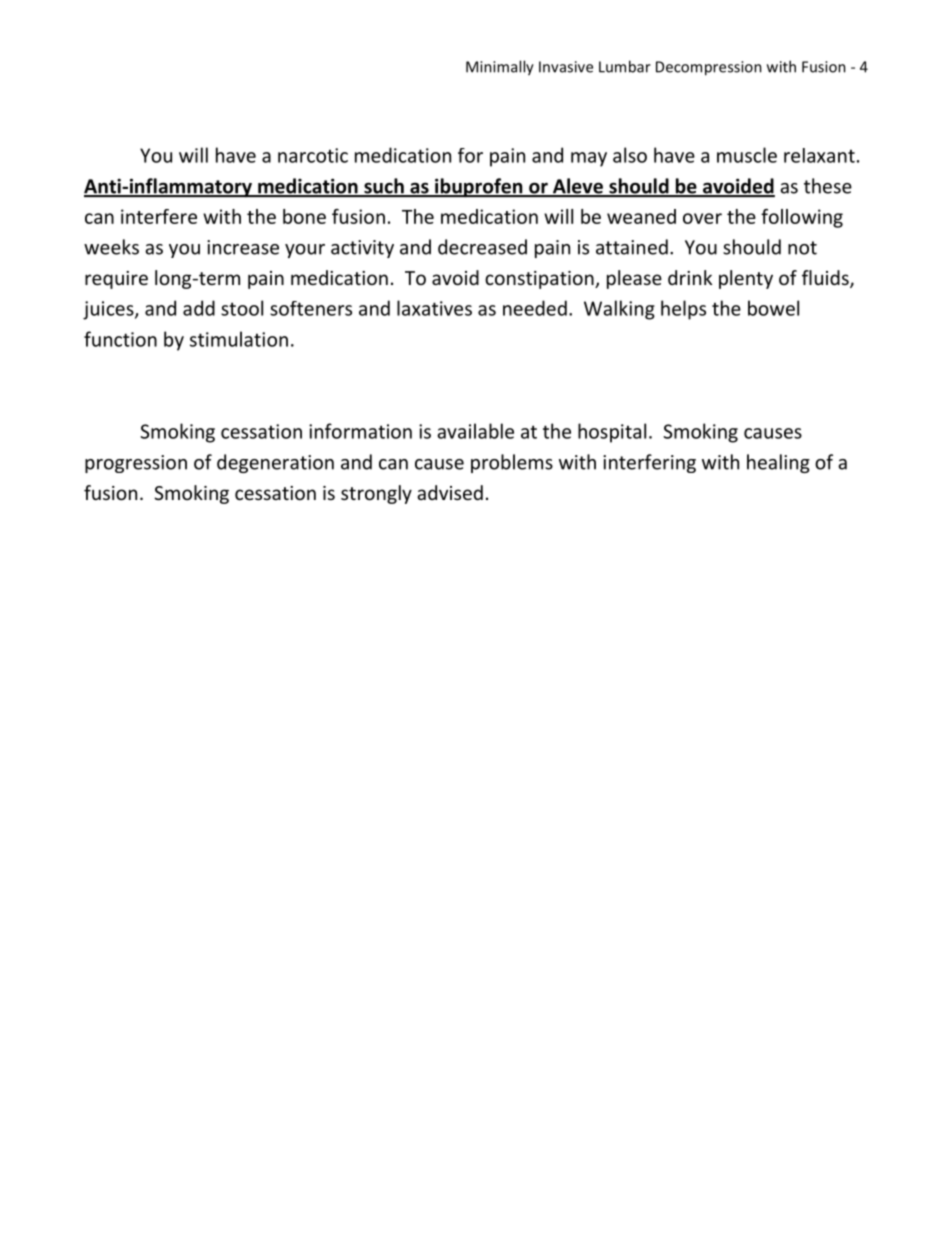 The image size is (952, 1233). What do you see at coordinates (746, 279) in the page?
I see `plenty` at bounding box center [746, 279].
